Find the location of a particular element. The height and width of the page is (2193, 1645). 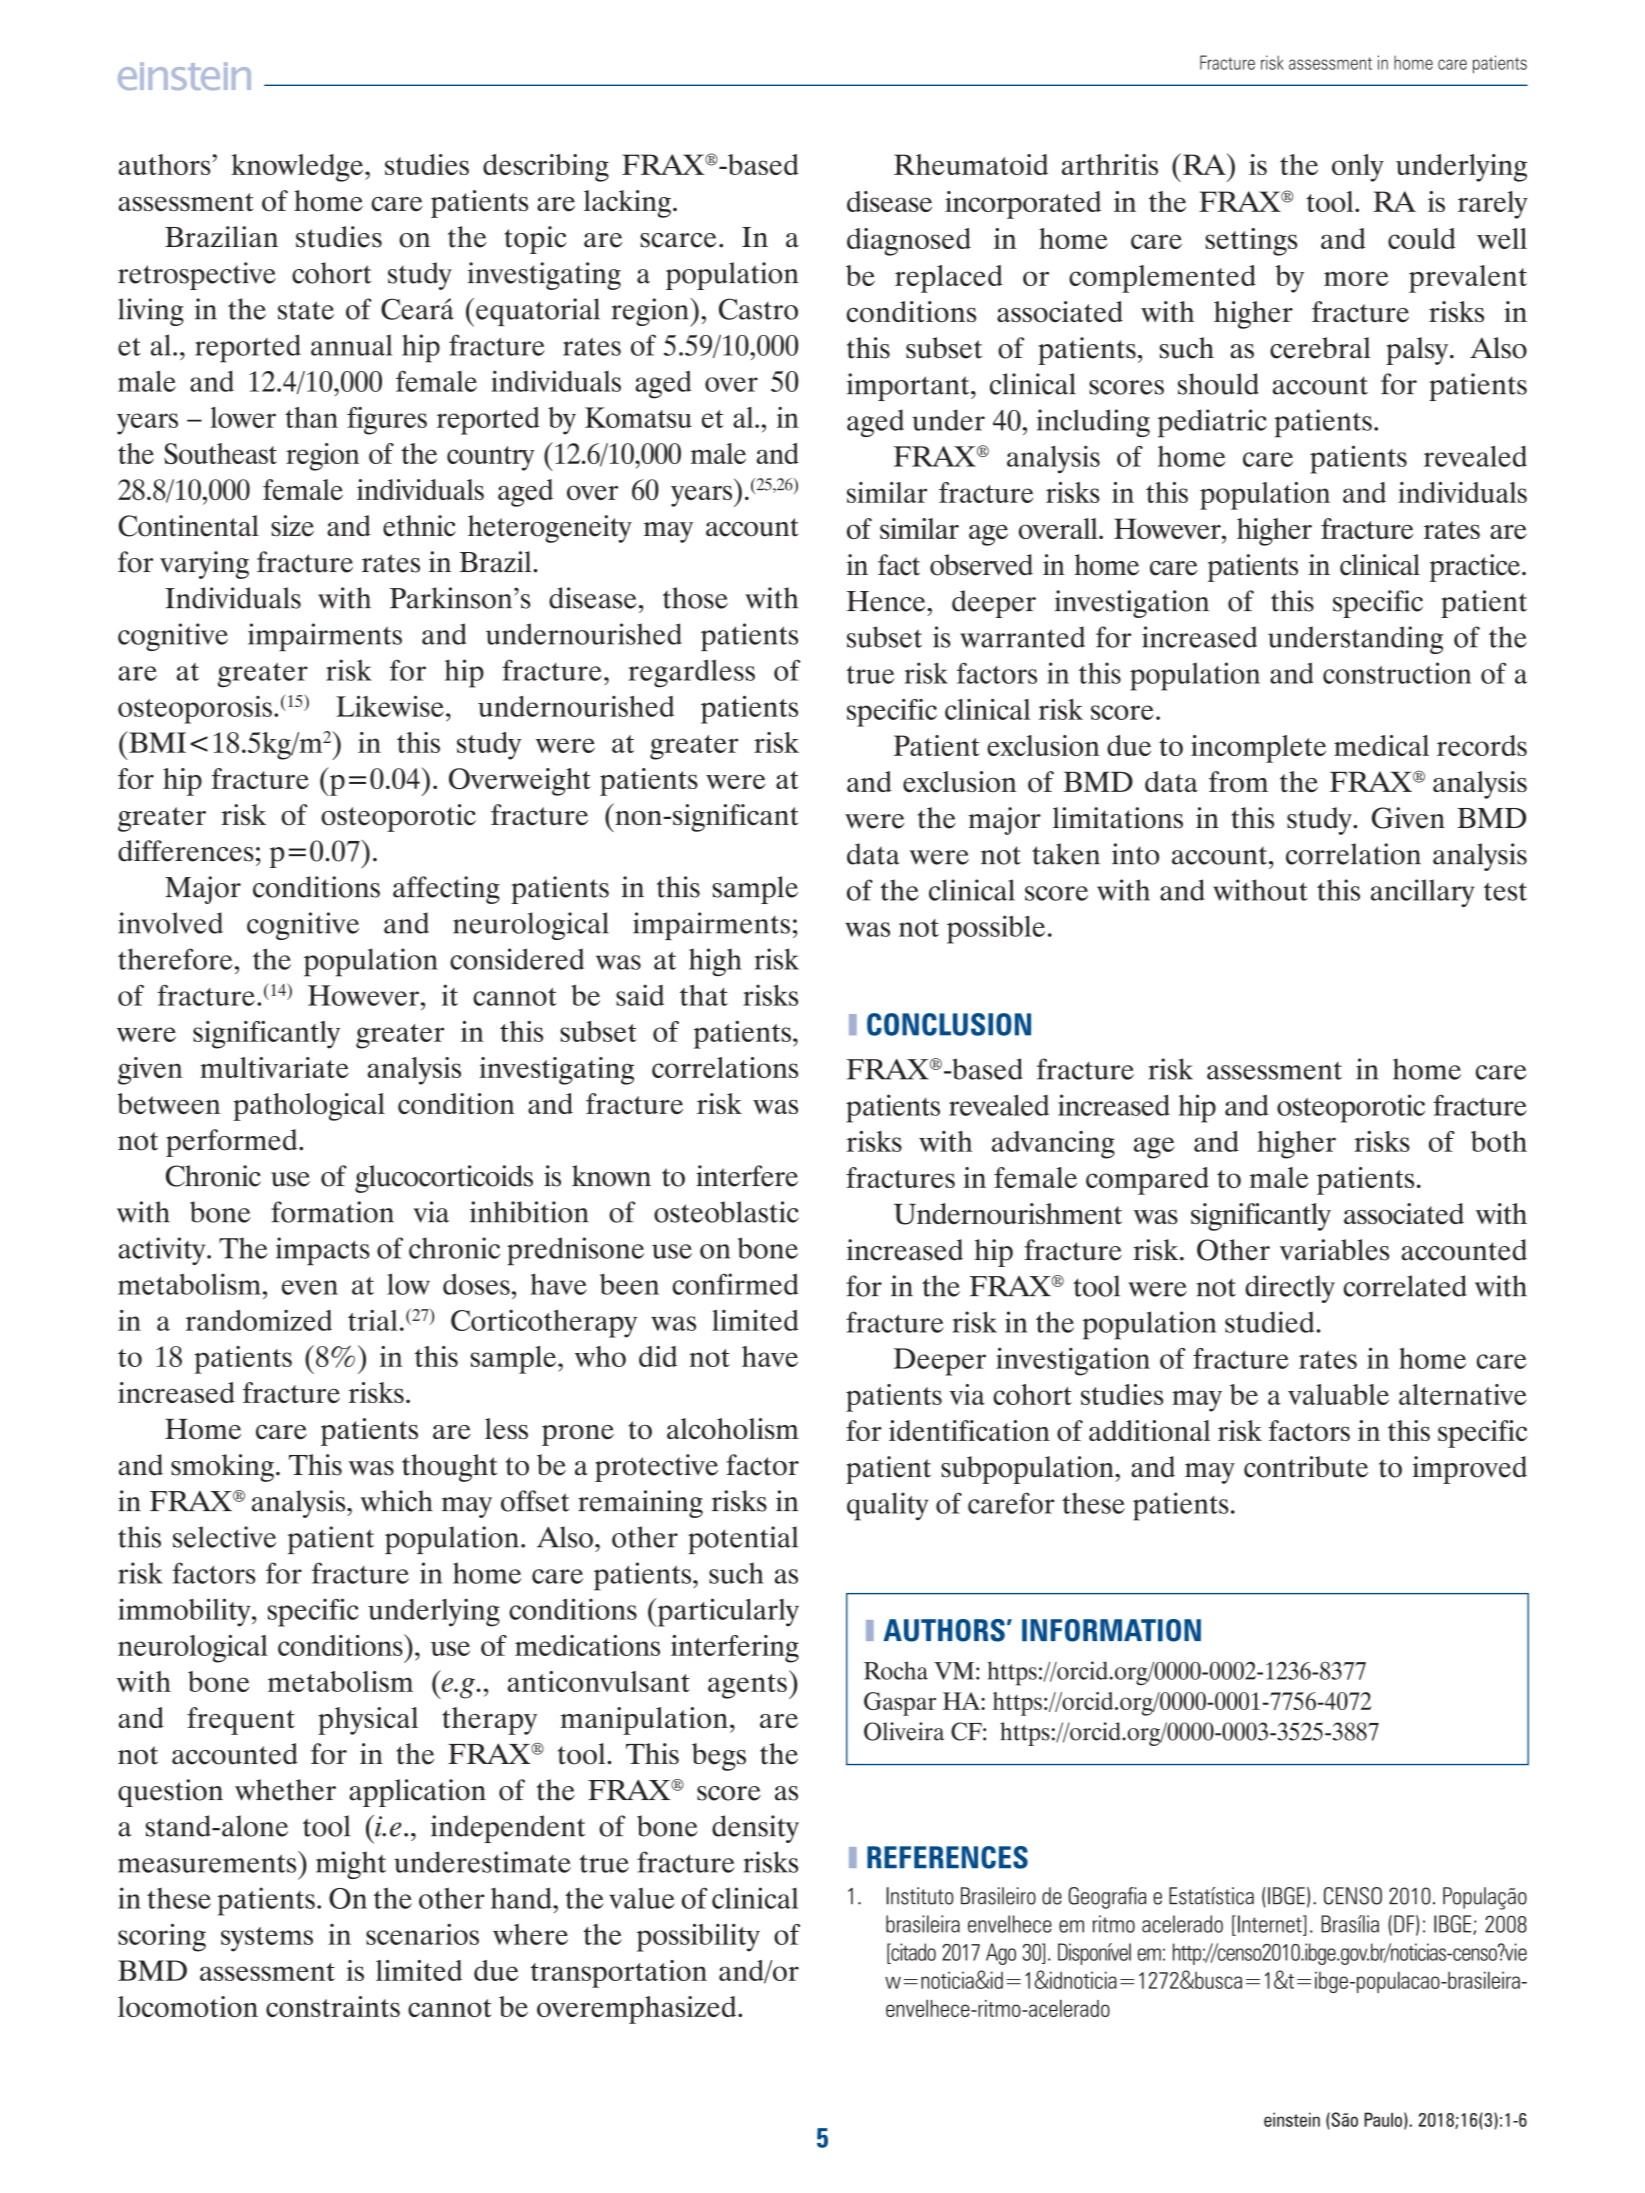

knowledge is located at coordinates (298, 168).
